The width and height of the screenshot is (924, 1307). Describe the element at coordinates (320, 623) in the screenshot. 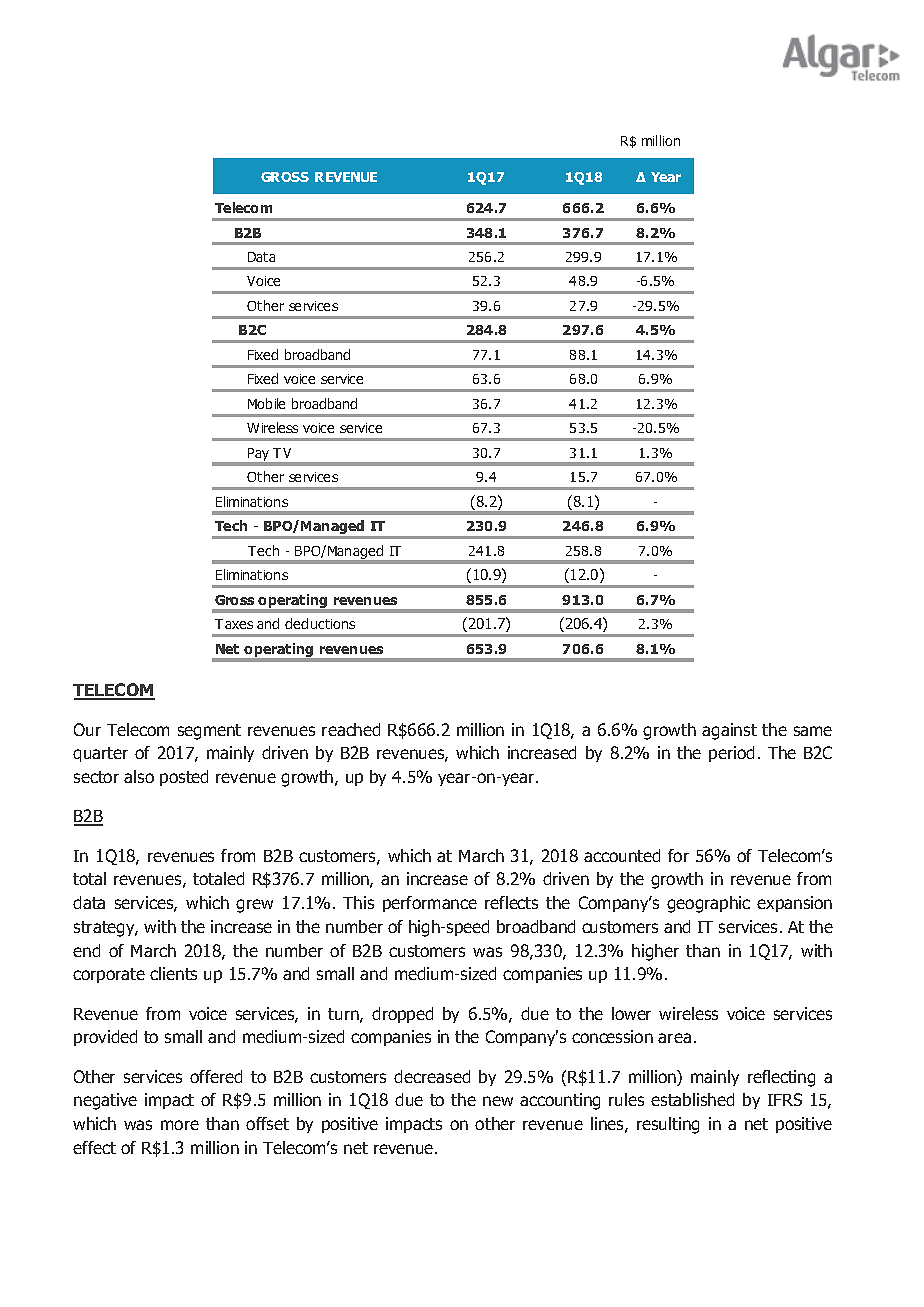

I see `deductions` at that location.
